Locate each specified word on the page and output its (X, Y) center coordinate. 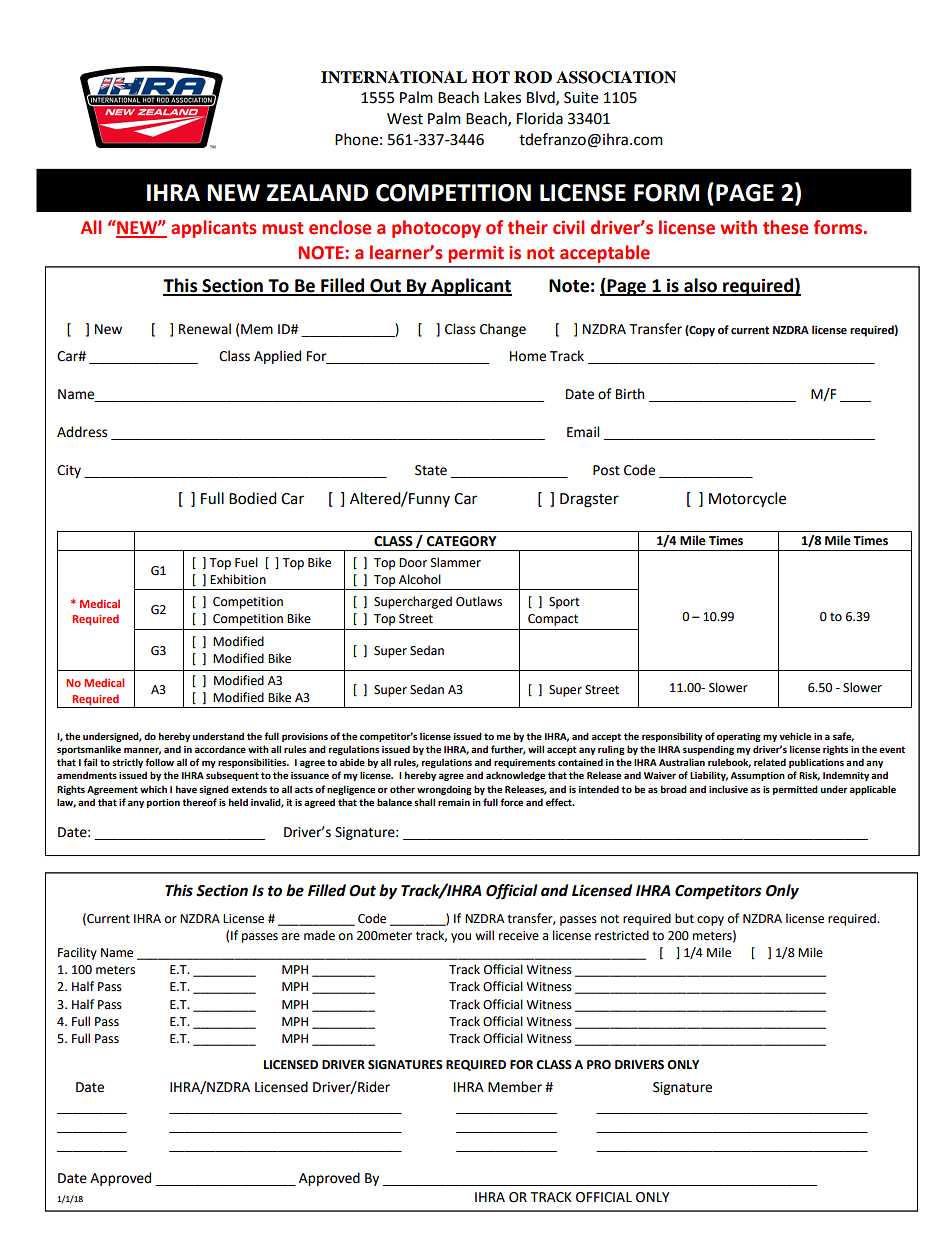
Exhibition (238, 579)
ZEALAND (317, 192)
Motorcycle (747, 499)
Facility (77, 953)
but (684, 918)
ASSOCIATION (616, 77)
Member (515, 1087)
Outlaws (479, 601)
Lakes (502, 97)
